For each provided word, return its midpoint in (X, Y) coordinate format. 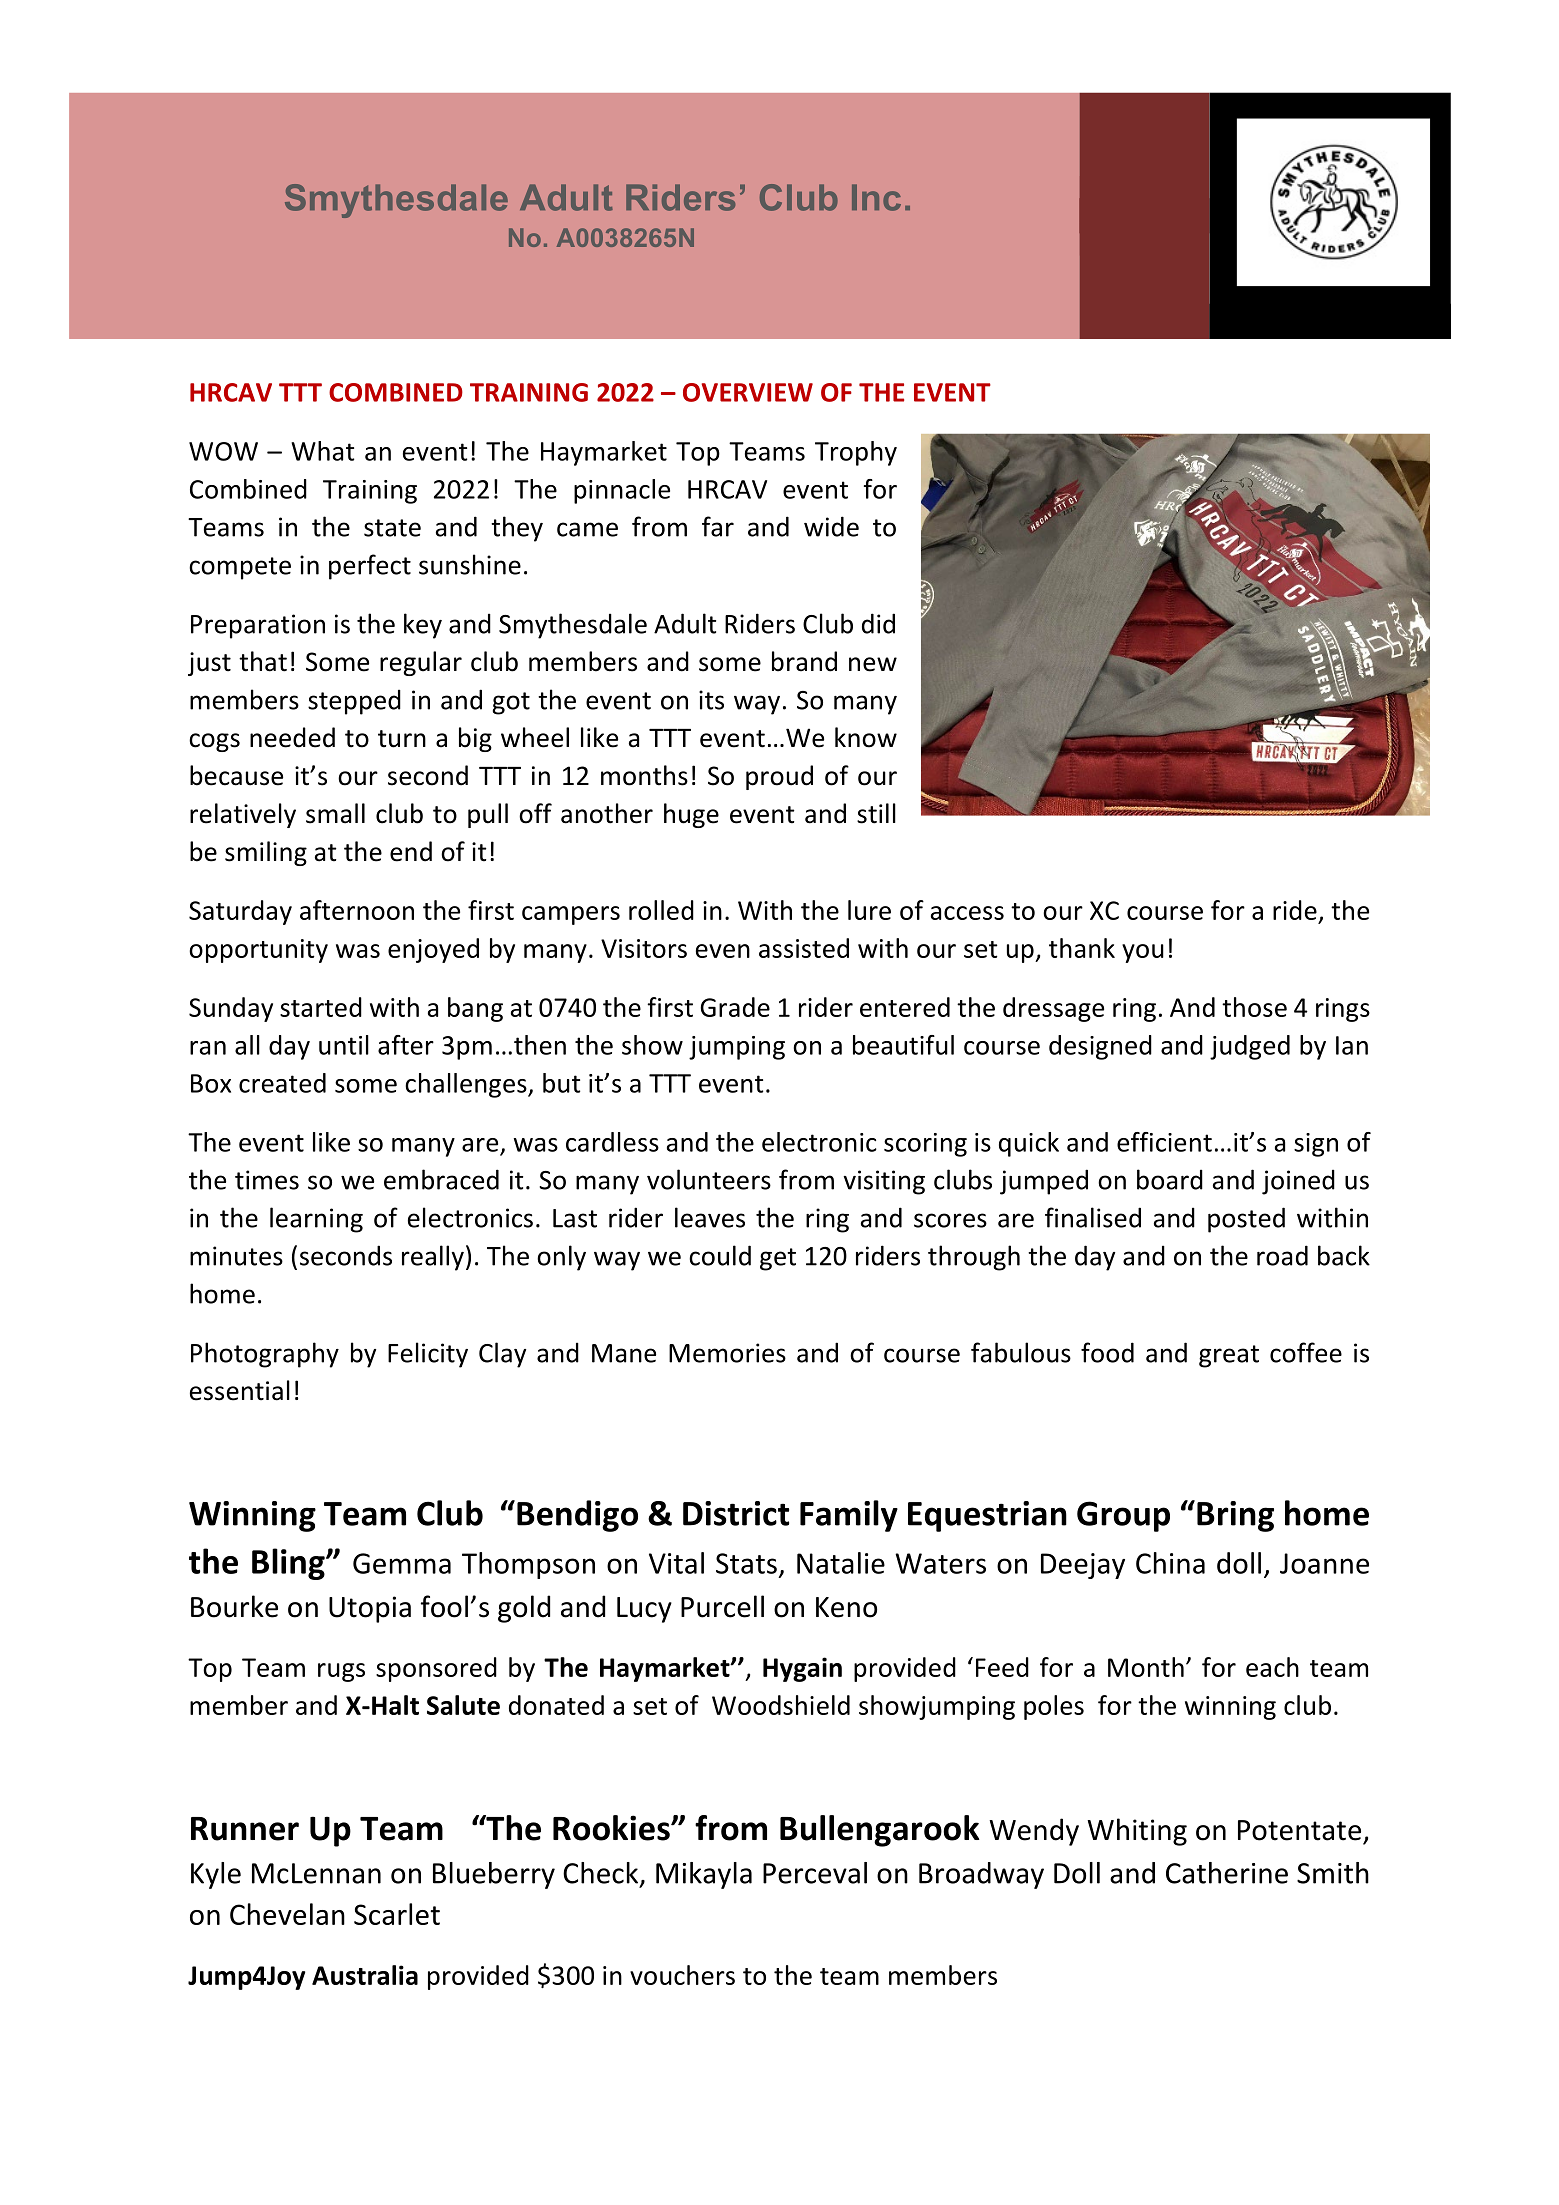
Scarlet (397, 1914)
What (322, 451)
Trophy (856, 453)
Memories (727, 1353)
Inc (876, 197)
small (335, 813)
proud (779, 777)
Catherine (1227, 1873)
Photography (265, 1355)
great (1229, 1356)
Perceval (815, 1873)
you (1143, 953)
